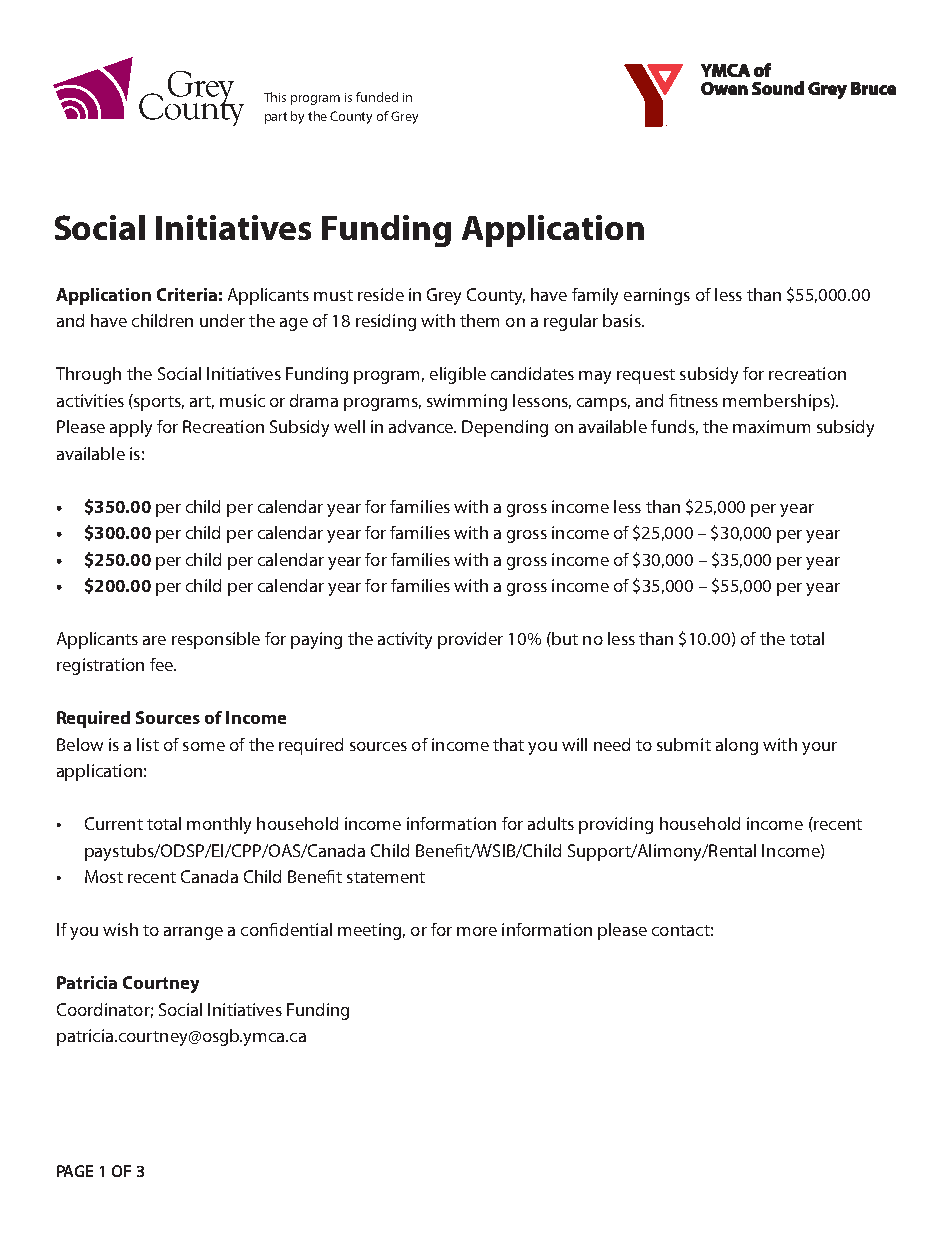  I want to click on statement, so click(386, 877).
